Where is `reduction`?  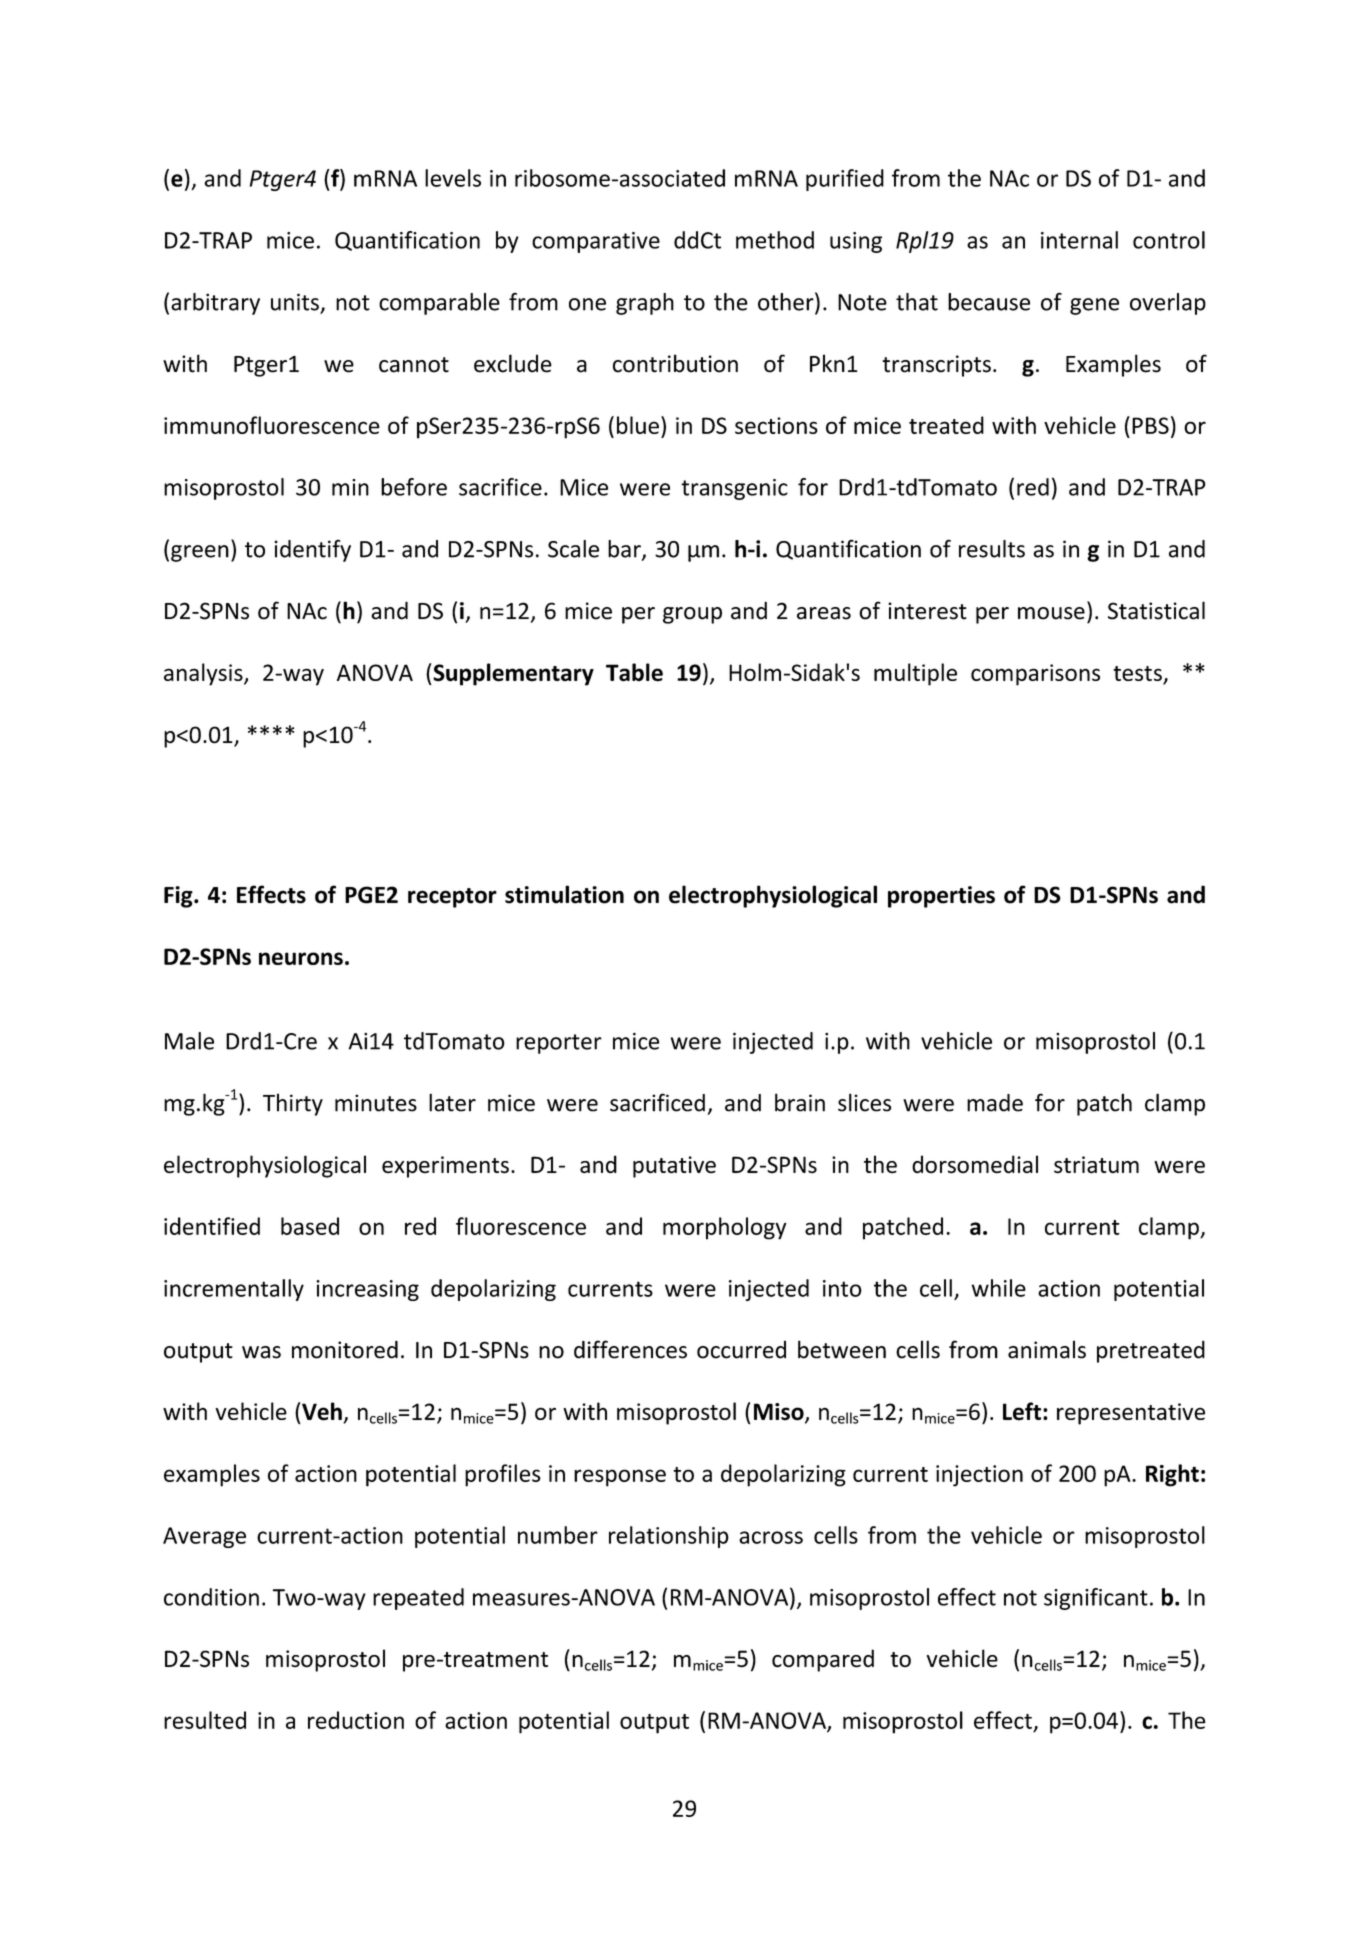
reduction is located at coordinates (356, 1720).
